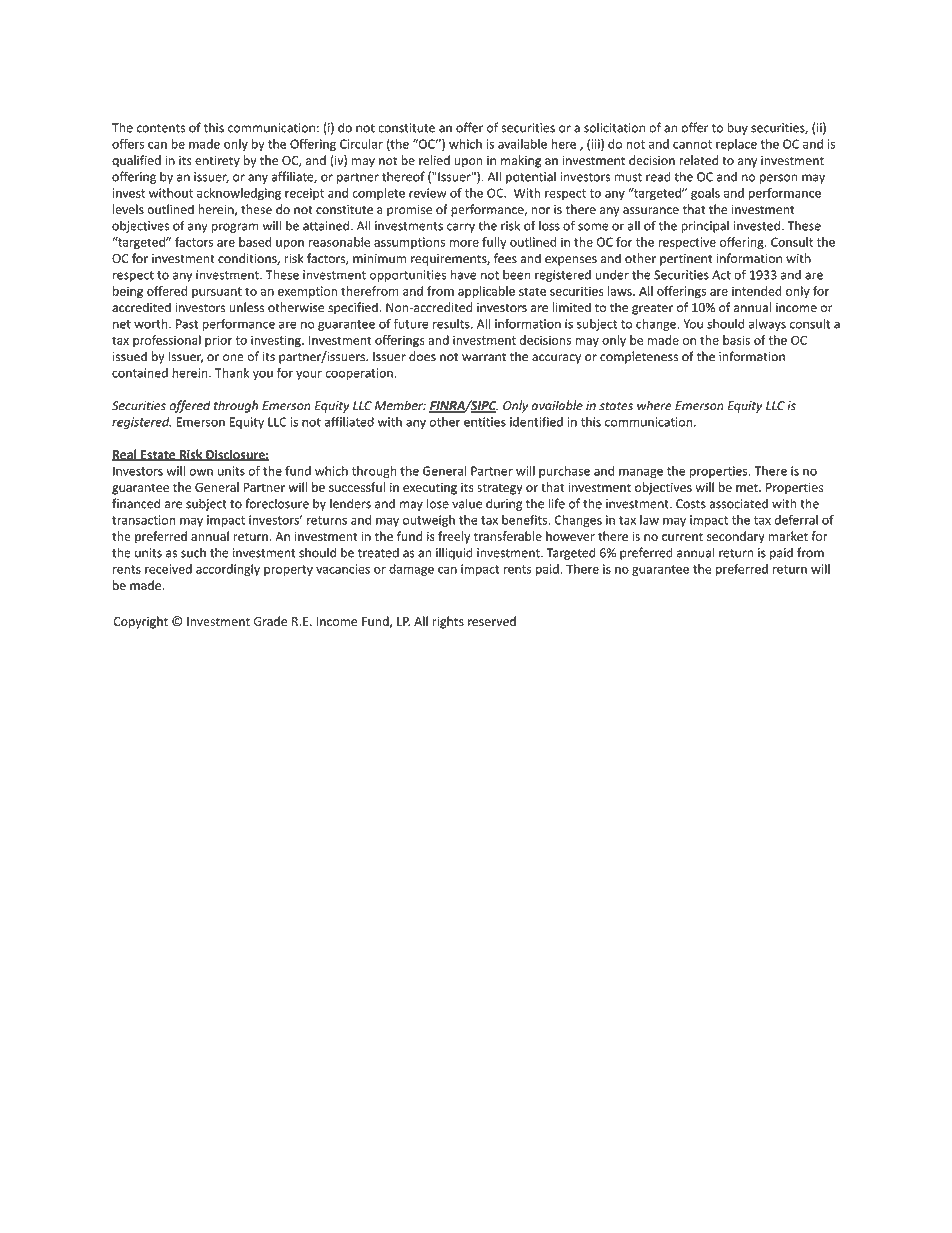  Describe the element at coordinates (686, 260) in the page. I see `pertinent` at that location.
